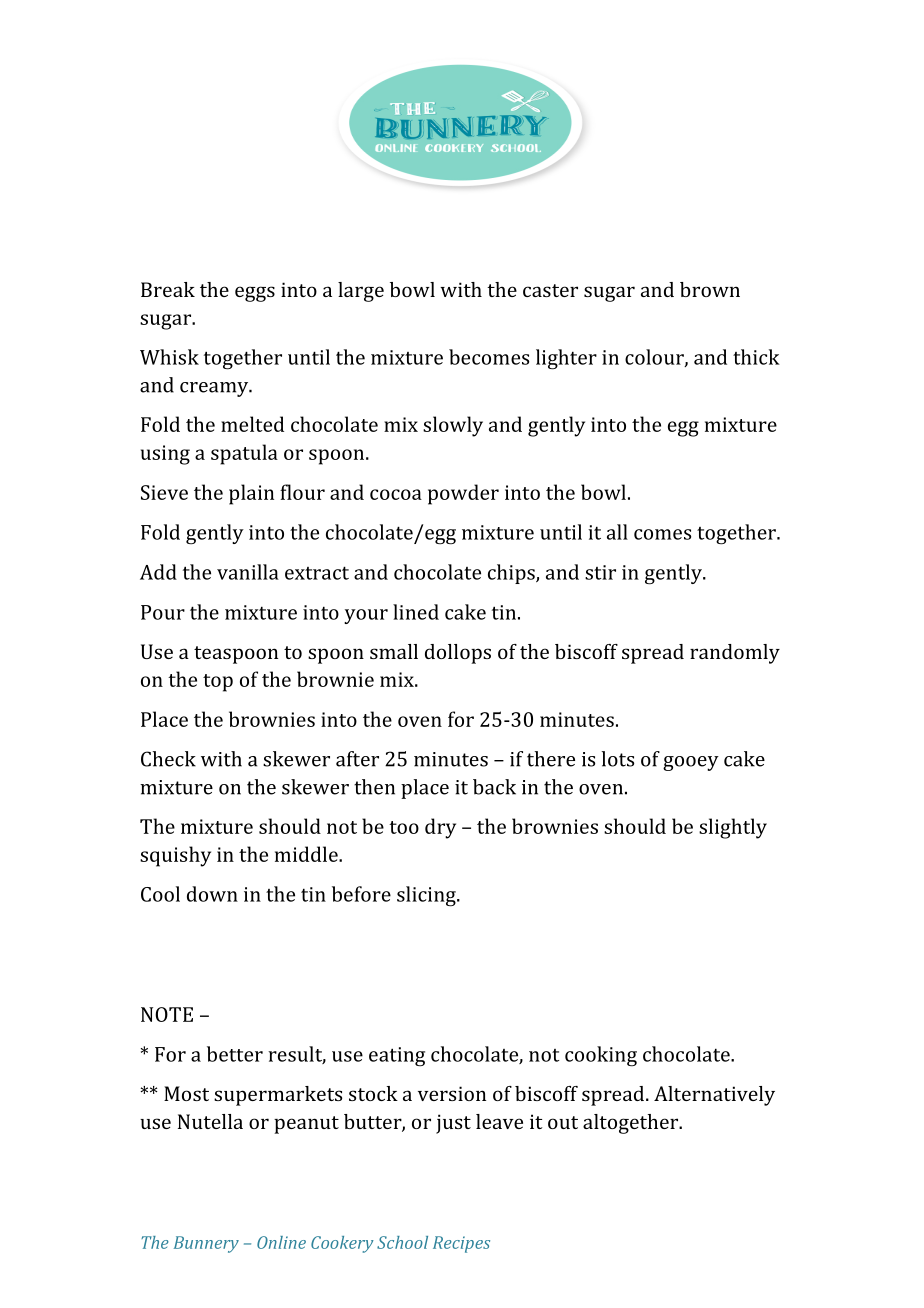 The width and height of the screenshot is (924, 1308). What do you see at coordinates (416, 612) in the screenshot?
I see `lined` at bounding box center [416, 612].
